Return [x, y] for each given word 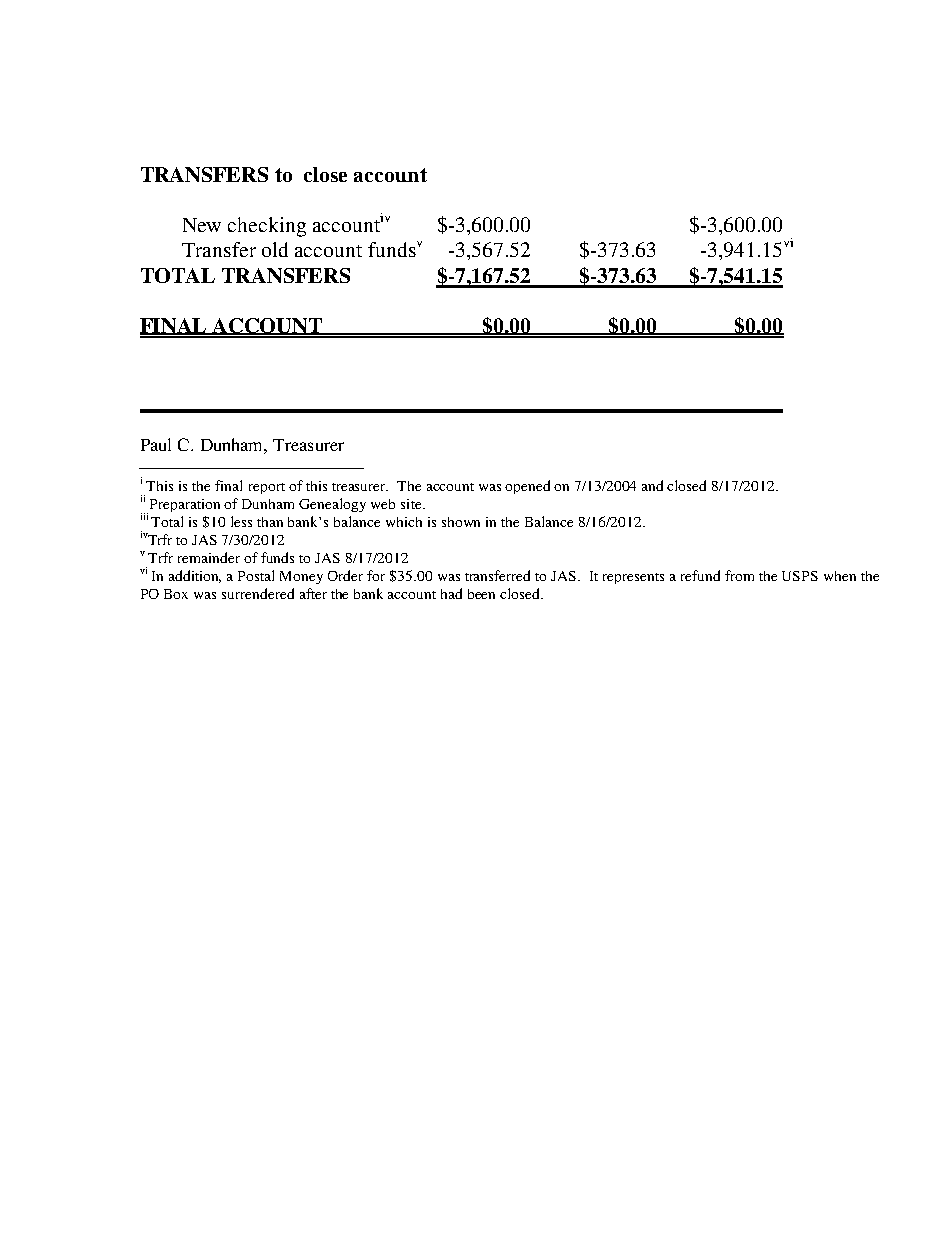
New [202, 225]
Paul [156, 444]
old [275, 249]
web [383, 504]
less [241, 521]
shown [461, 522]
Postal [256, 575]
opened [527, 487]
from [739, 575]
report [267, 488]
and [652, 485]
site [412, 504]
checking [267, 227]
